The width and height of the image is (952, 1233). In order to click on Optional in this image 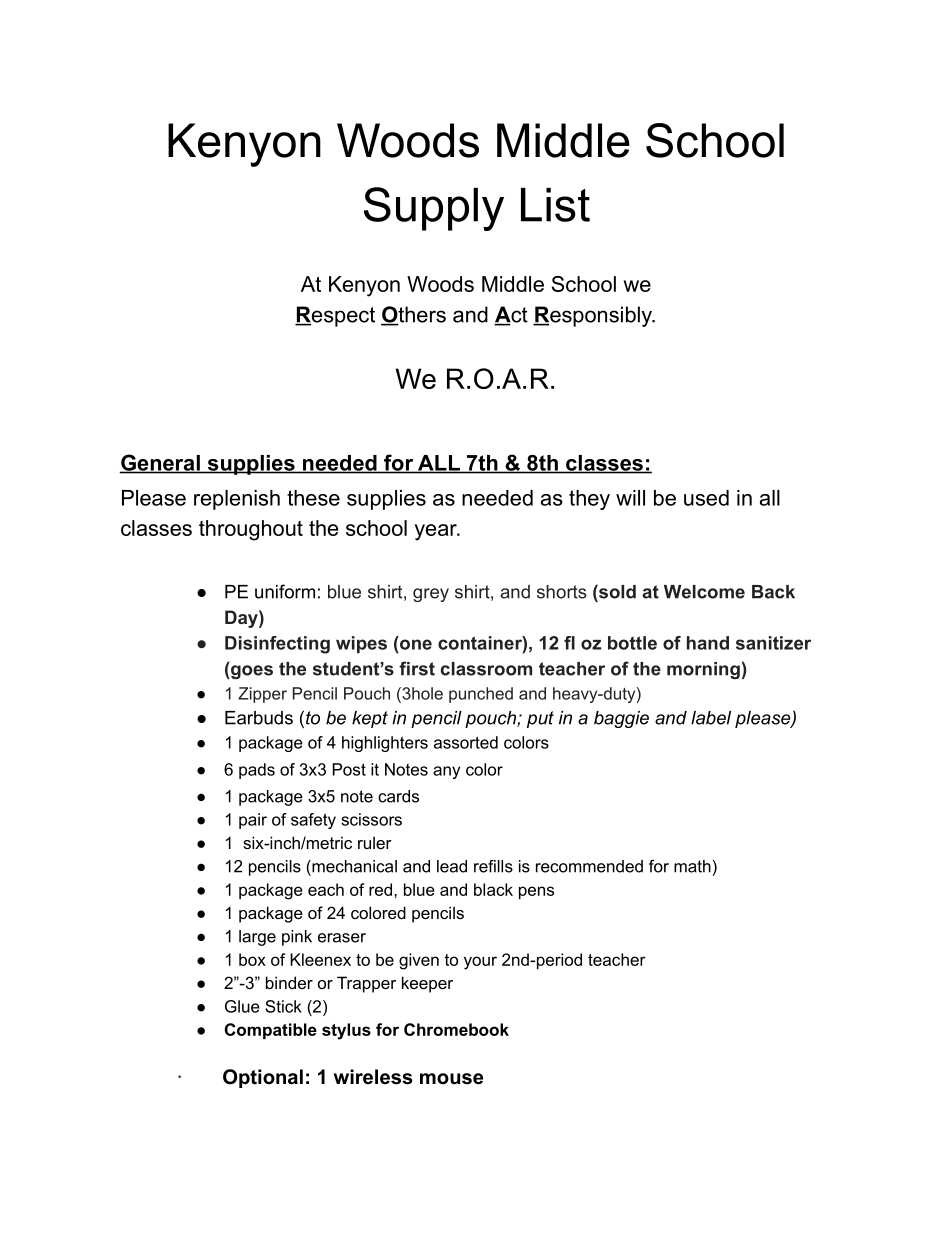, I will do `click(263, 1078)`.
